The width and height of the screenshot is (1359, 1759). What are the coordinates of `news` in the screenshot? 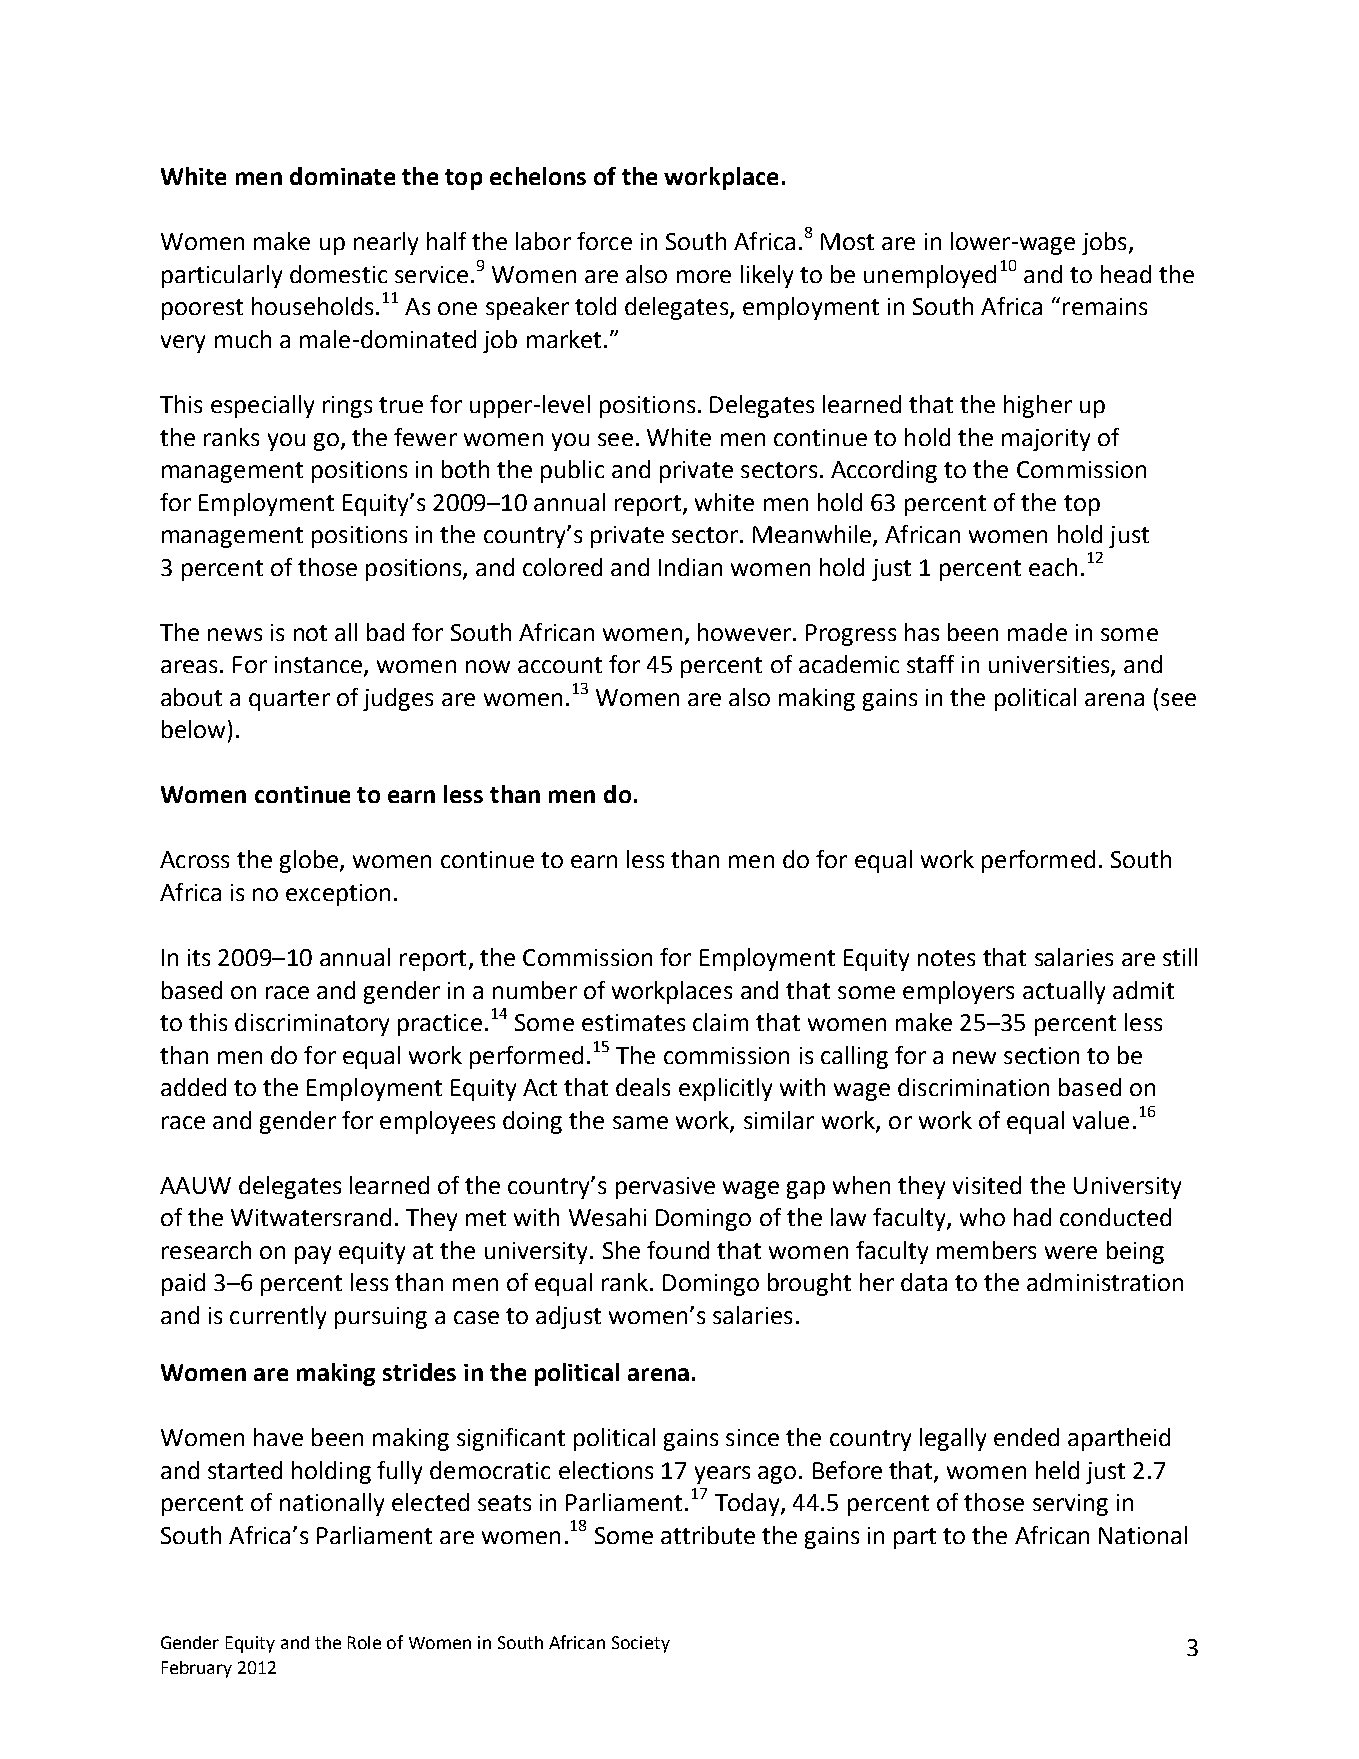 It's located at (235, 634).
